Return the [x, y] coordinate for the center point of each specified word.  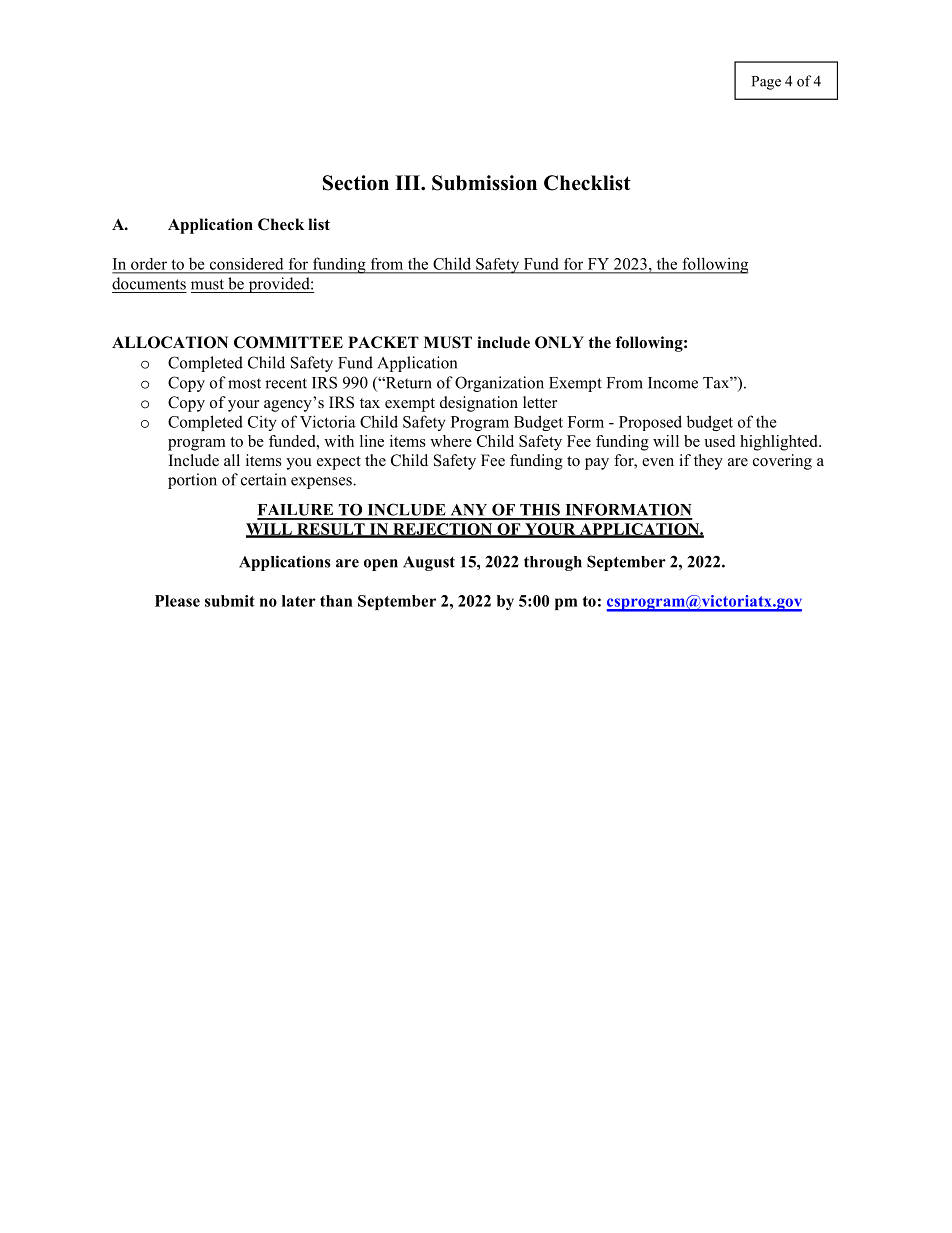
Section [356, 183]
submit [230, 601]
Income [673, 383]
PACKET [383, 342]
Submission [484, 183]
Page [766, 83]
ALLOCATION [170, 342]
